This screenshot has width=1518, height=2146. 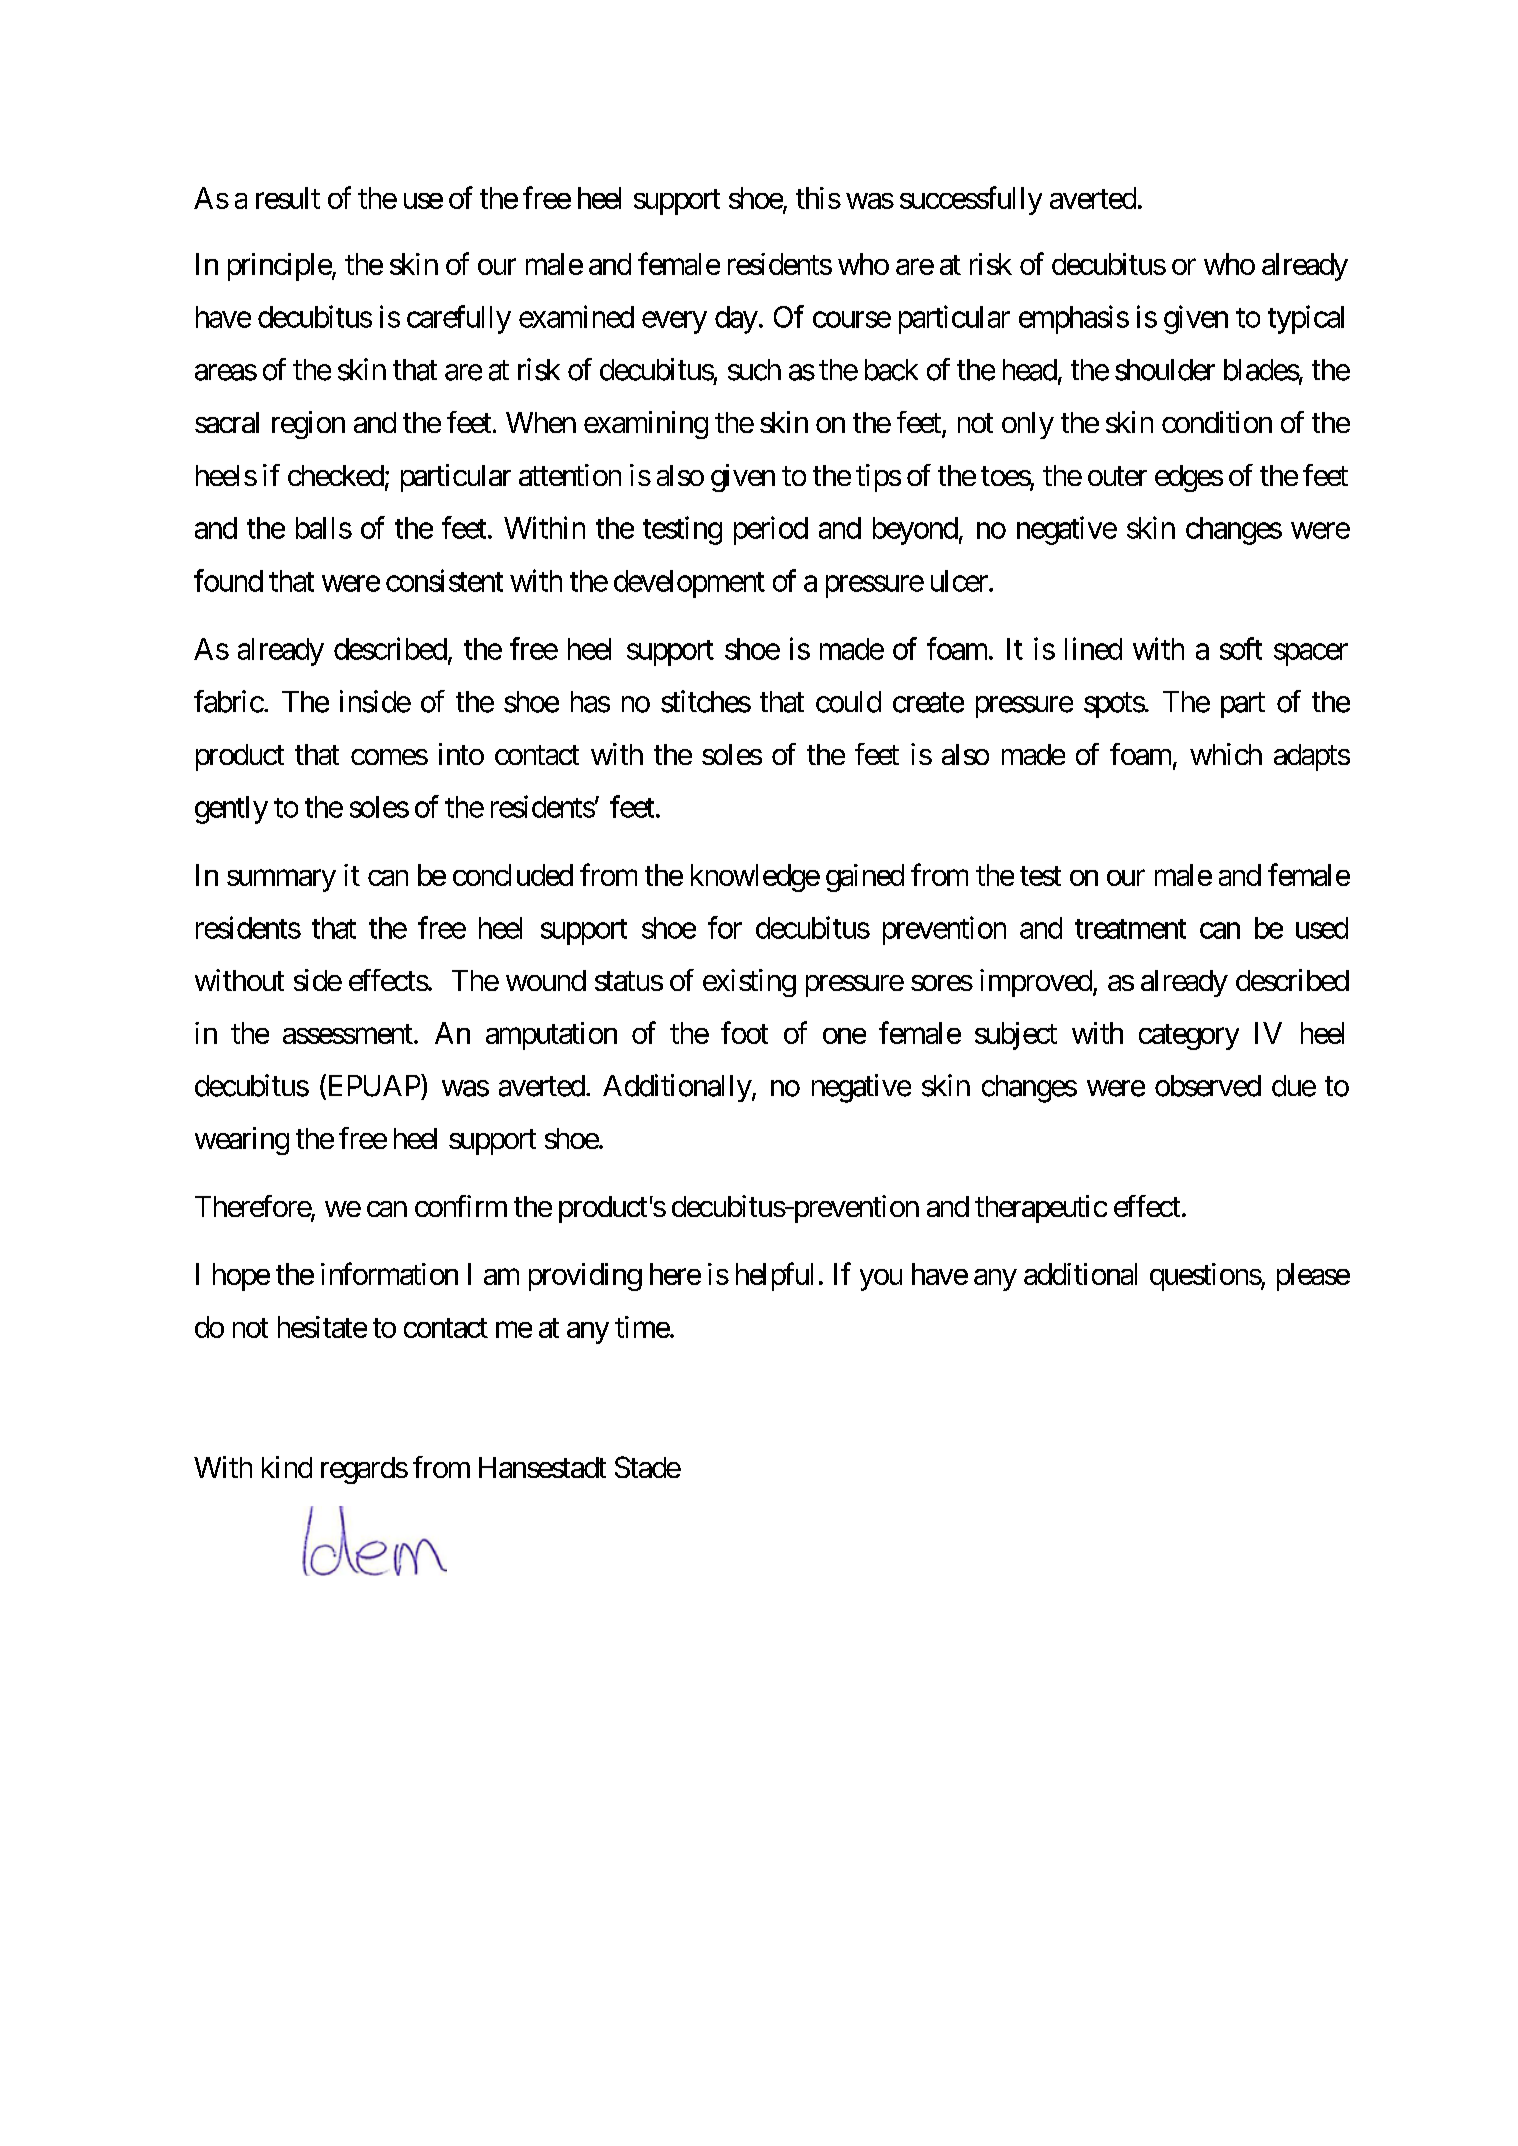 I want to click on result, so click(x=288, y=198).
